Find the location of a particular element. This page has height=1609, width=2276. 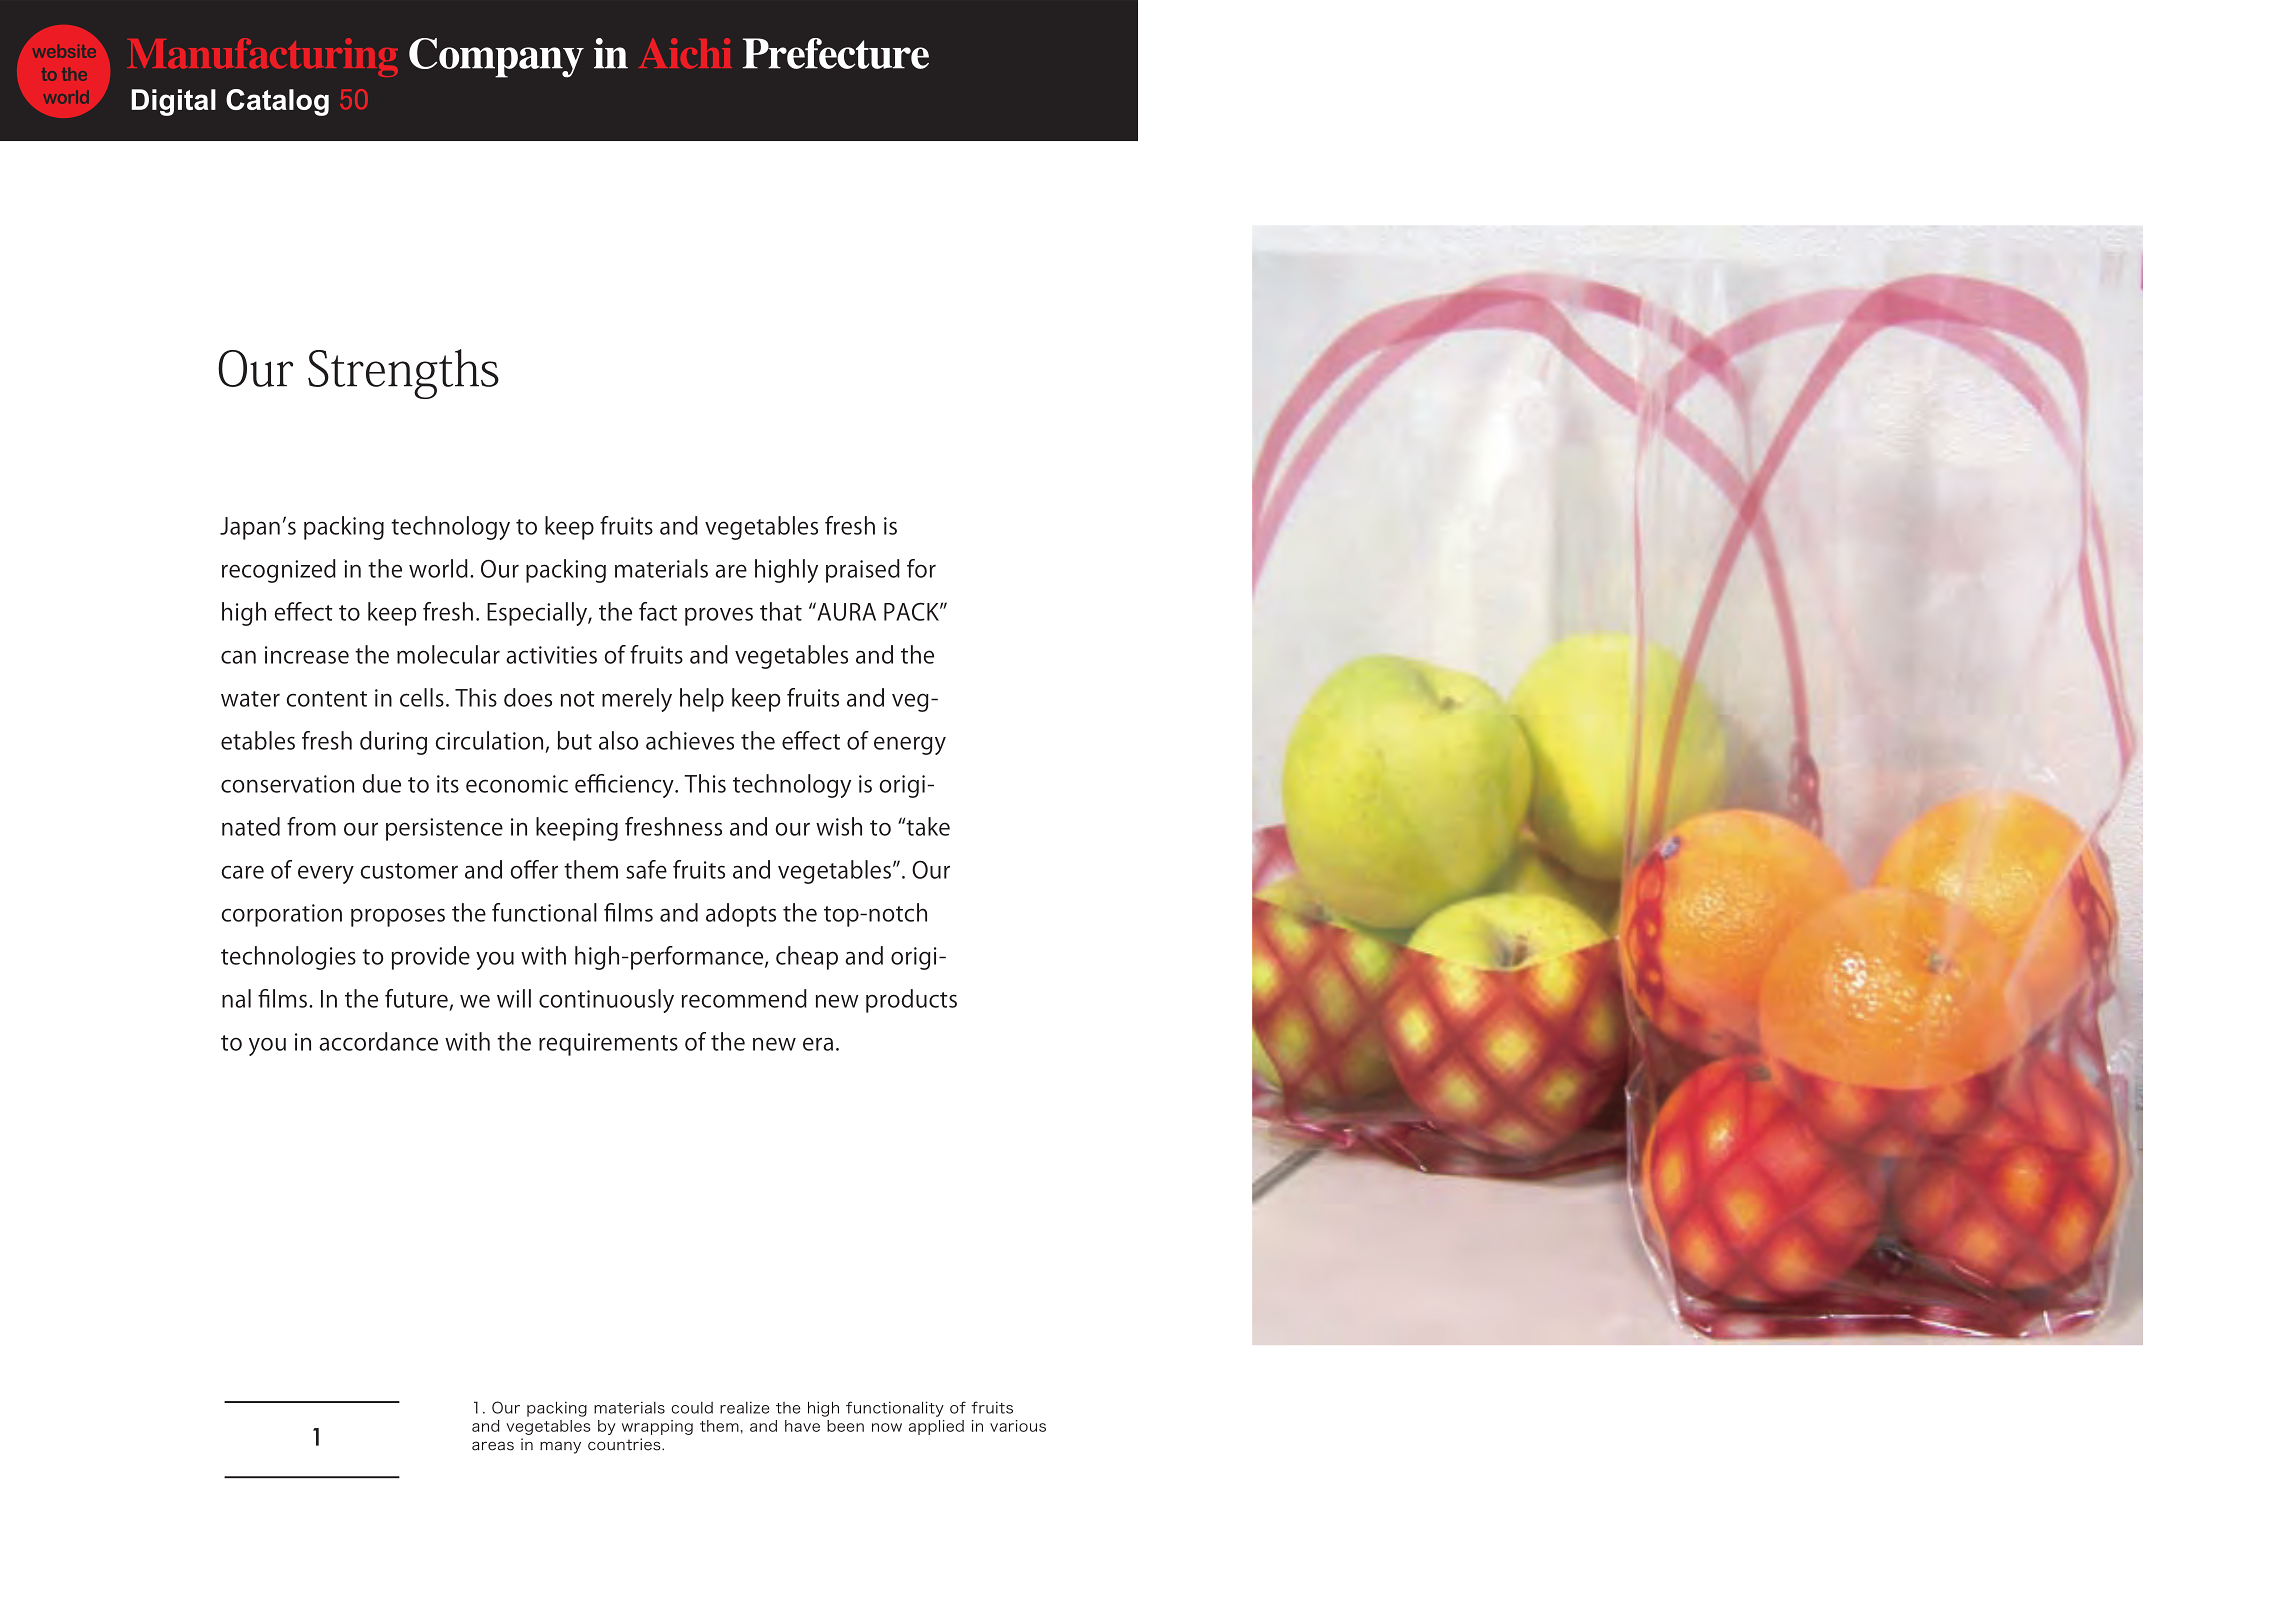

requirements is located at coordinates (608, 1044).
